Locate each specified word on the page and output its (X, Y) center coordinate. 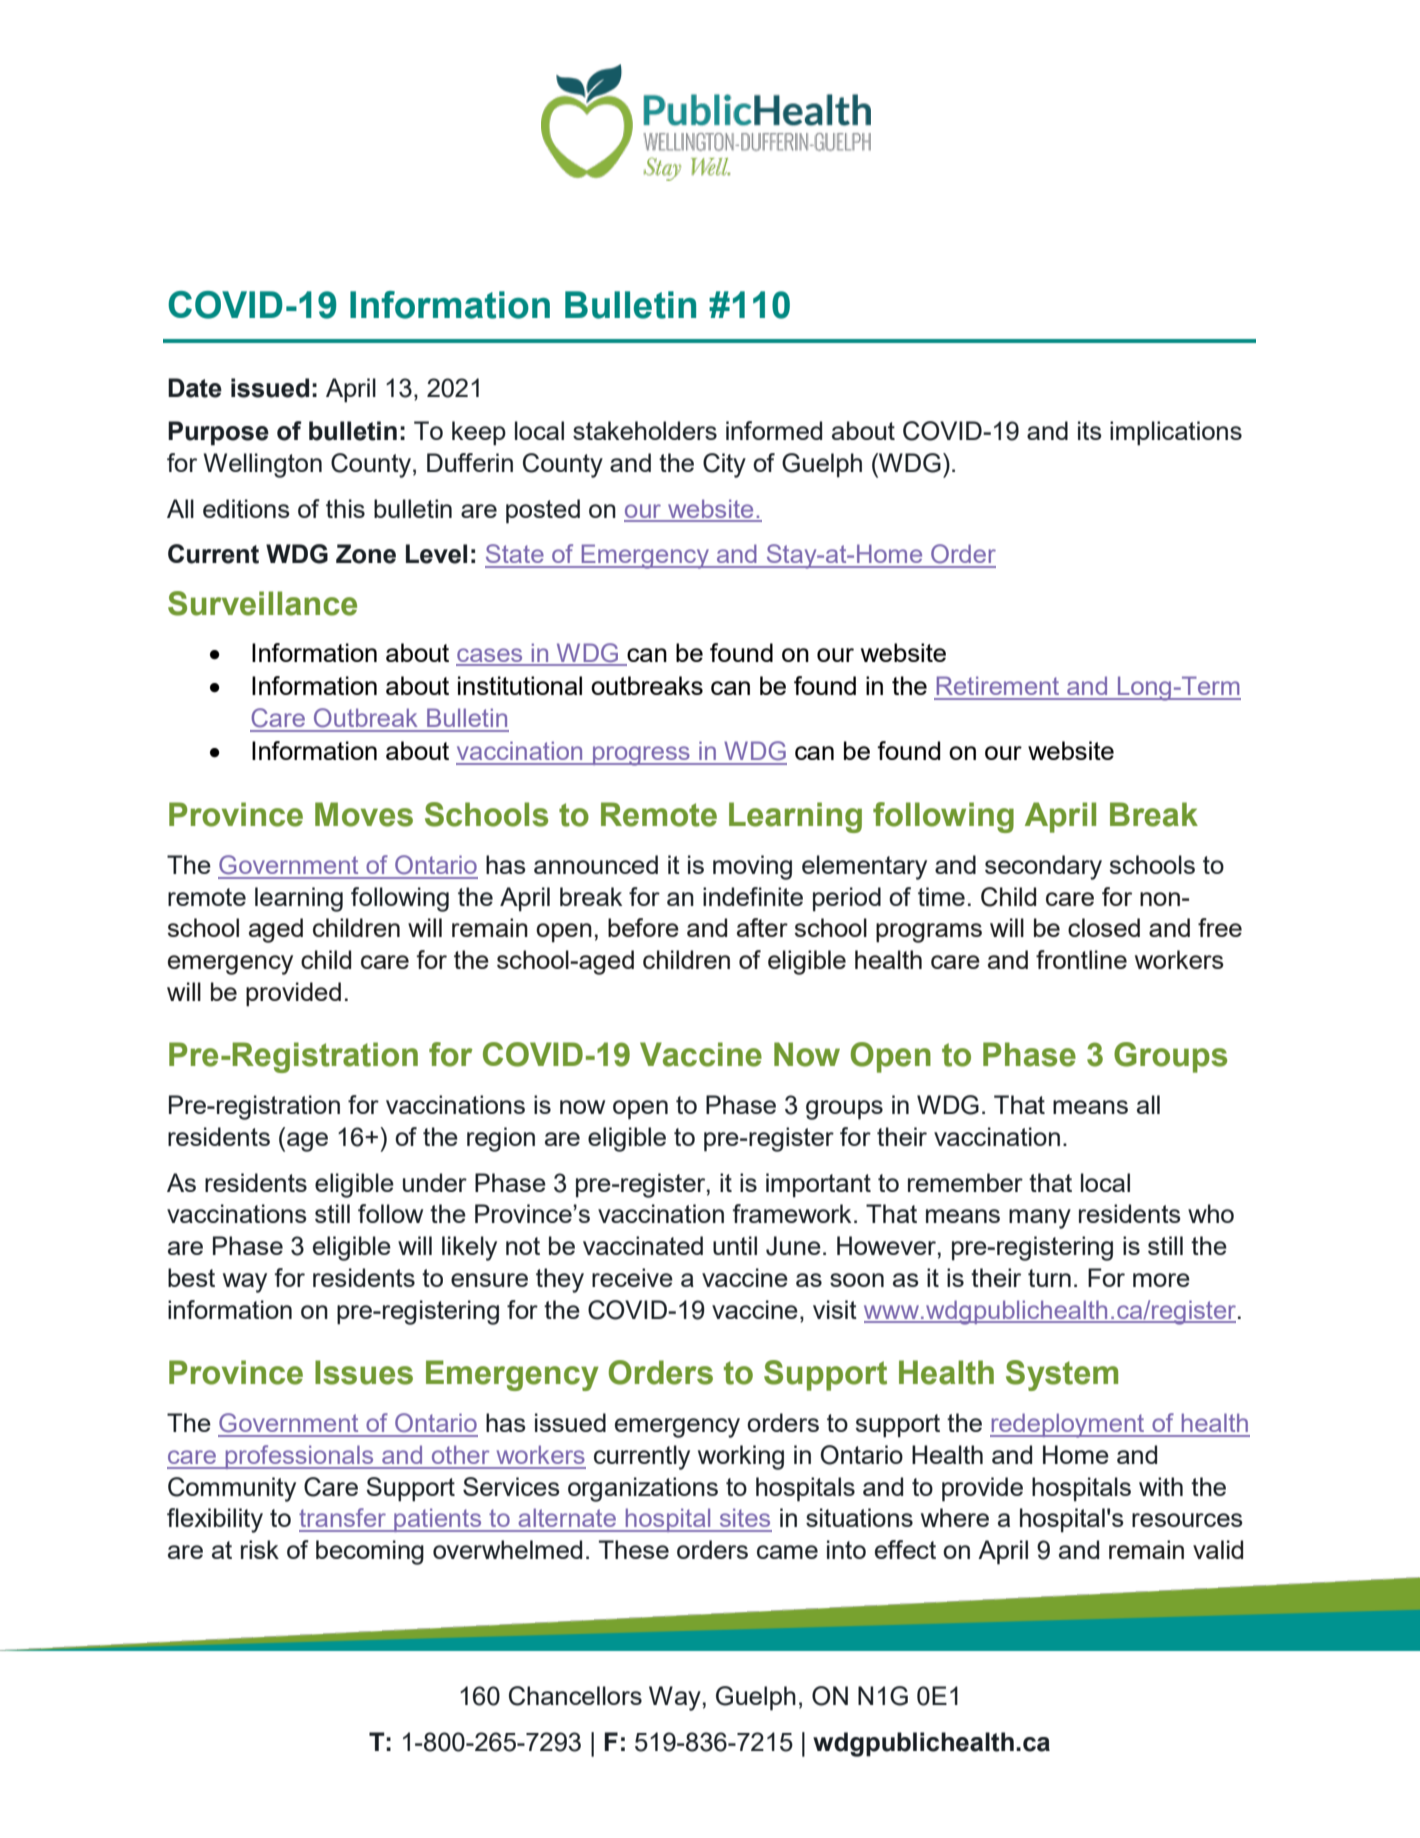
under (435, 1182)
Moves (364, 814)
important (818, 1185)
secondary (1043, 867)
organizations (643, 1489)
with (1161, 1486)
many (1040, 1219)
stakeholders (645, 430)
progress (641, 756)
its (1090, 430)
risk (260, 1549)
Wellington (262, 465)
